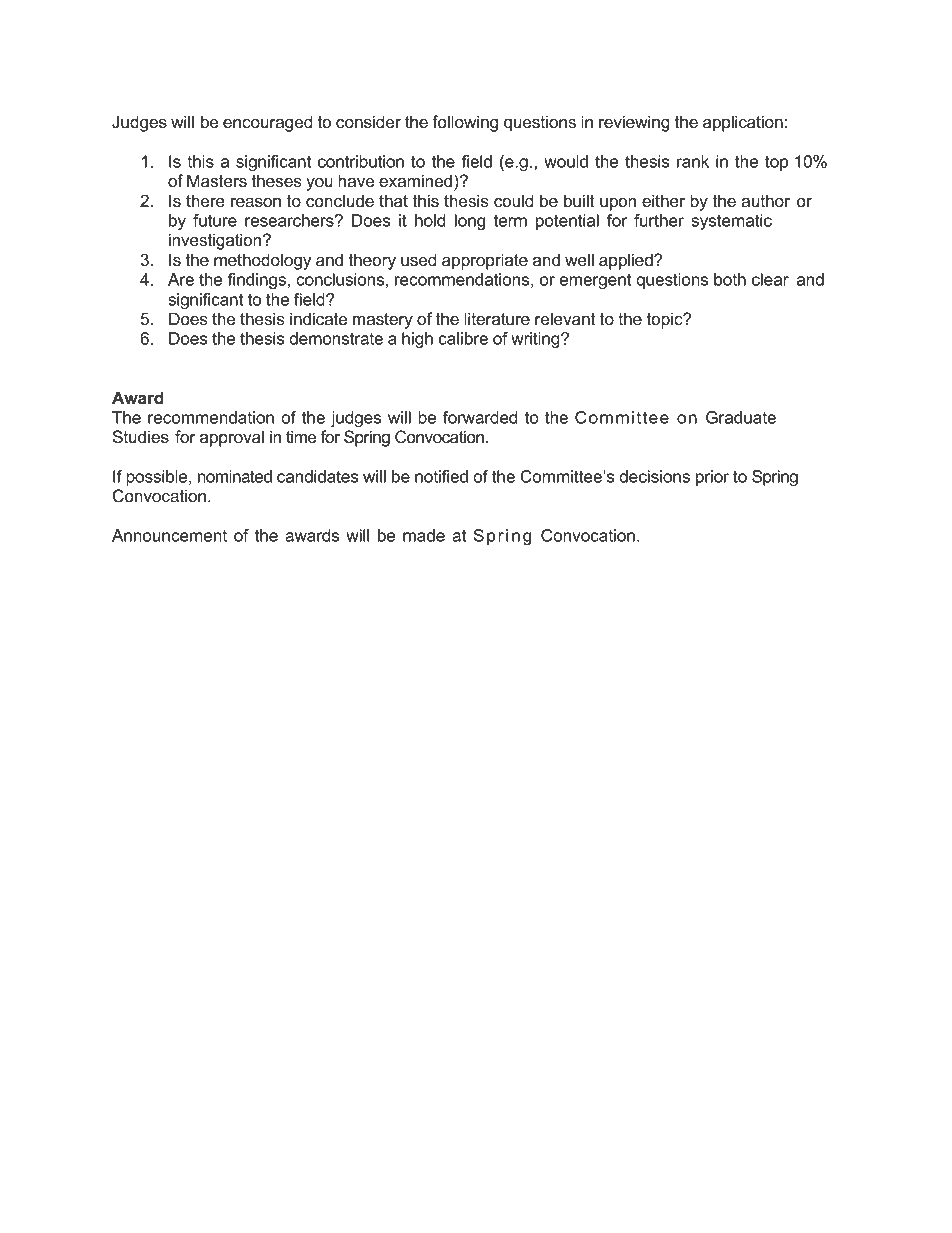  I want to click on Announcement, so click(169, 535).
